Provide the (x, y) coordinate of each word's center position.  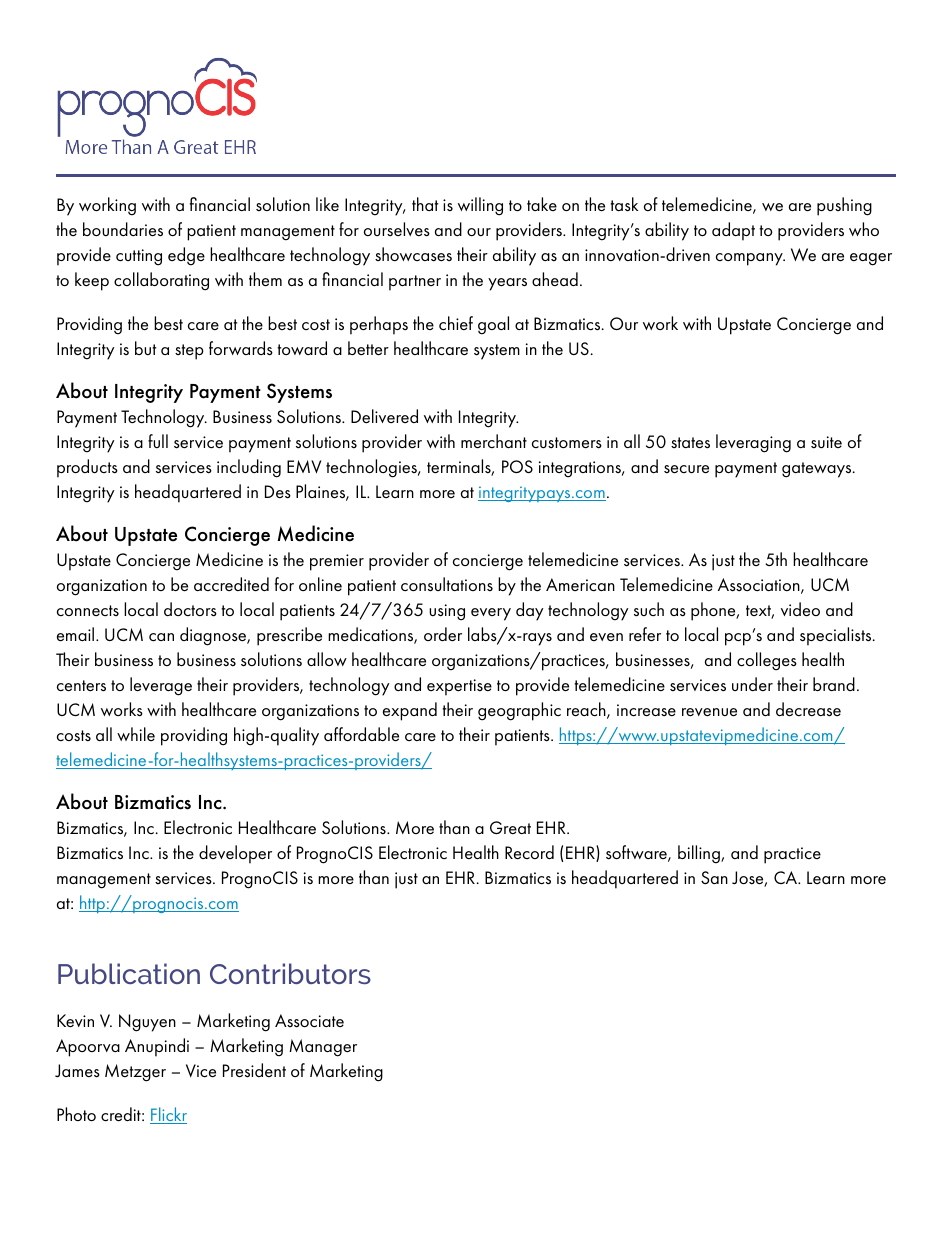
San (714, 877)
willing (480, 206)
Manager (323, 1048)
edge (186, 256)
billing (700, 854)
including (249, 468)
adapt (733, 231)
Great (510, 828)
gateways (818, 470)
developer (235, 854)
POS (517, 467)
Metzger (135, 1073)
